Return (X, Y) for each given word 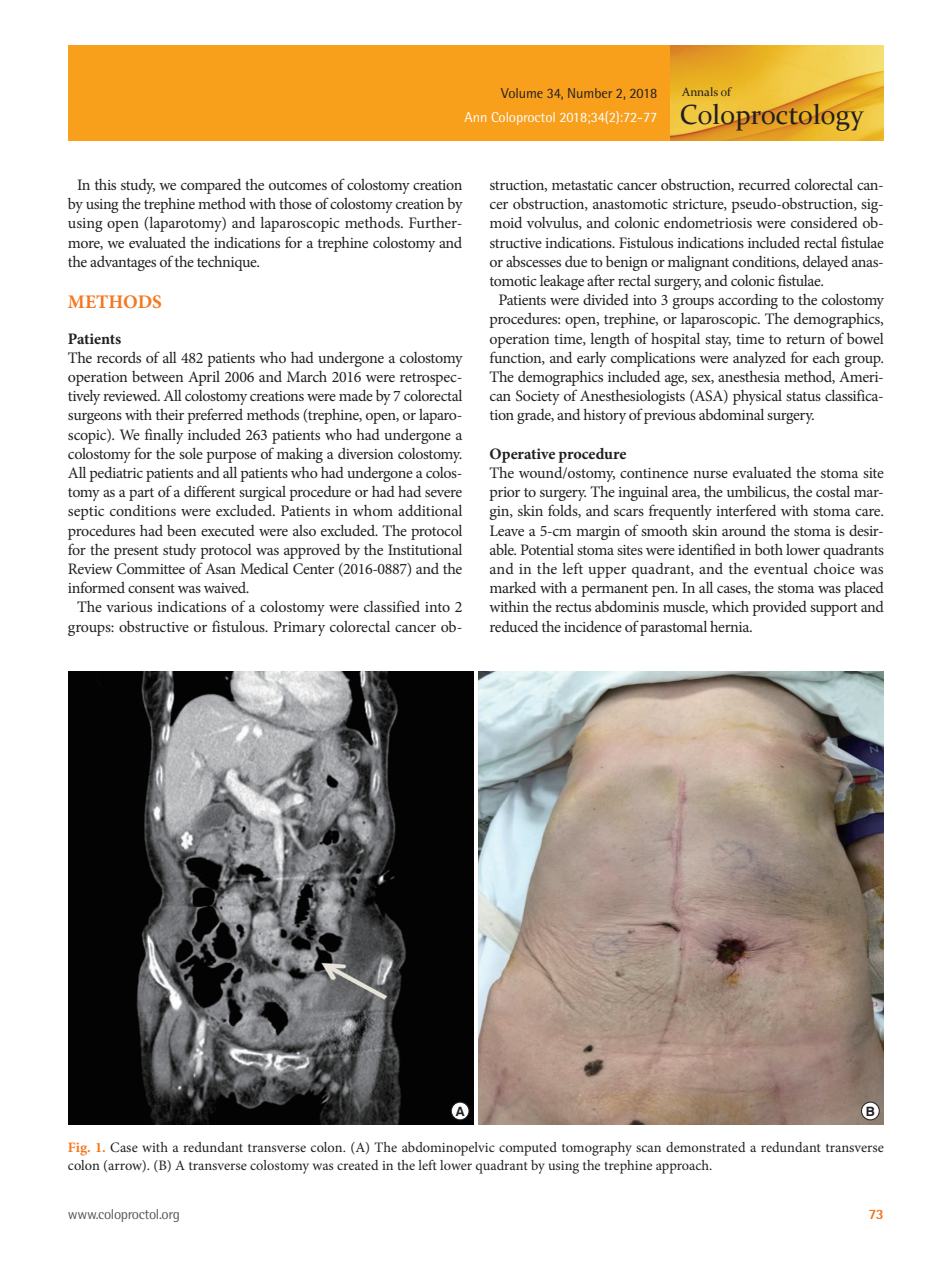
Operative (522, 455)
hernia (731, 626)
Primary (299, 628)
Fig (79, 1149)
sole (191, 453)
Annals (700, 91)
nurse (710, 474)
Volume (521, 93)
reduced (514, 626)
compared (211, 186)
